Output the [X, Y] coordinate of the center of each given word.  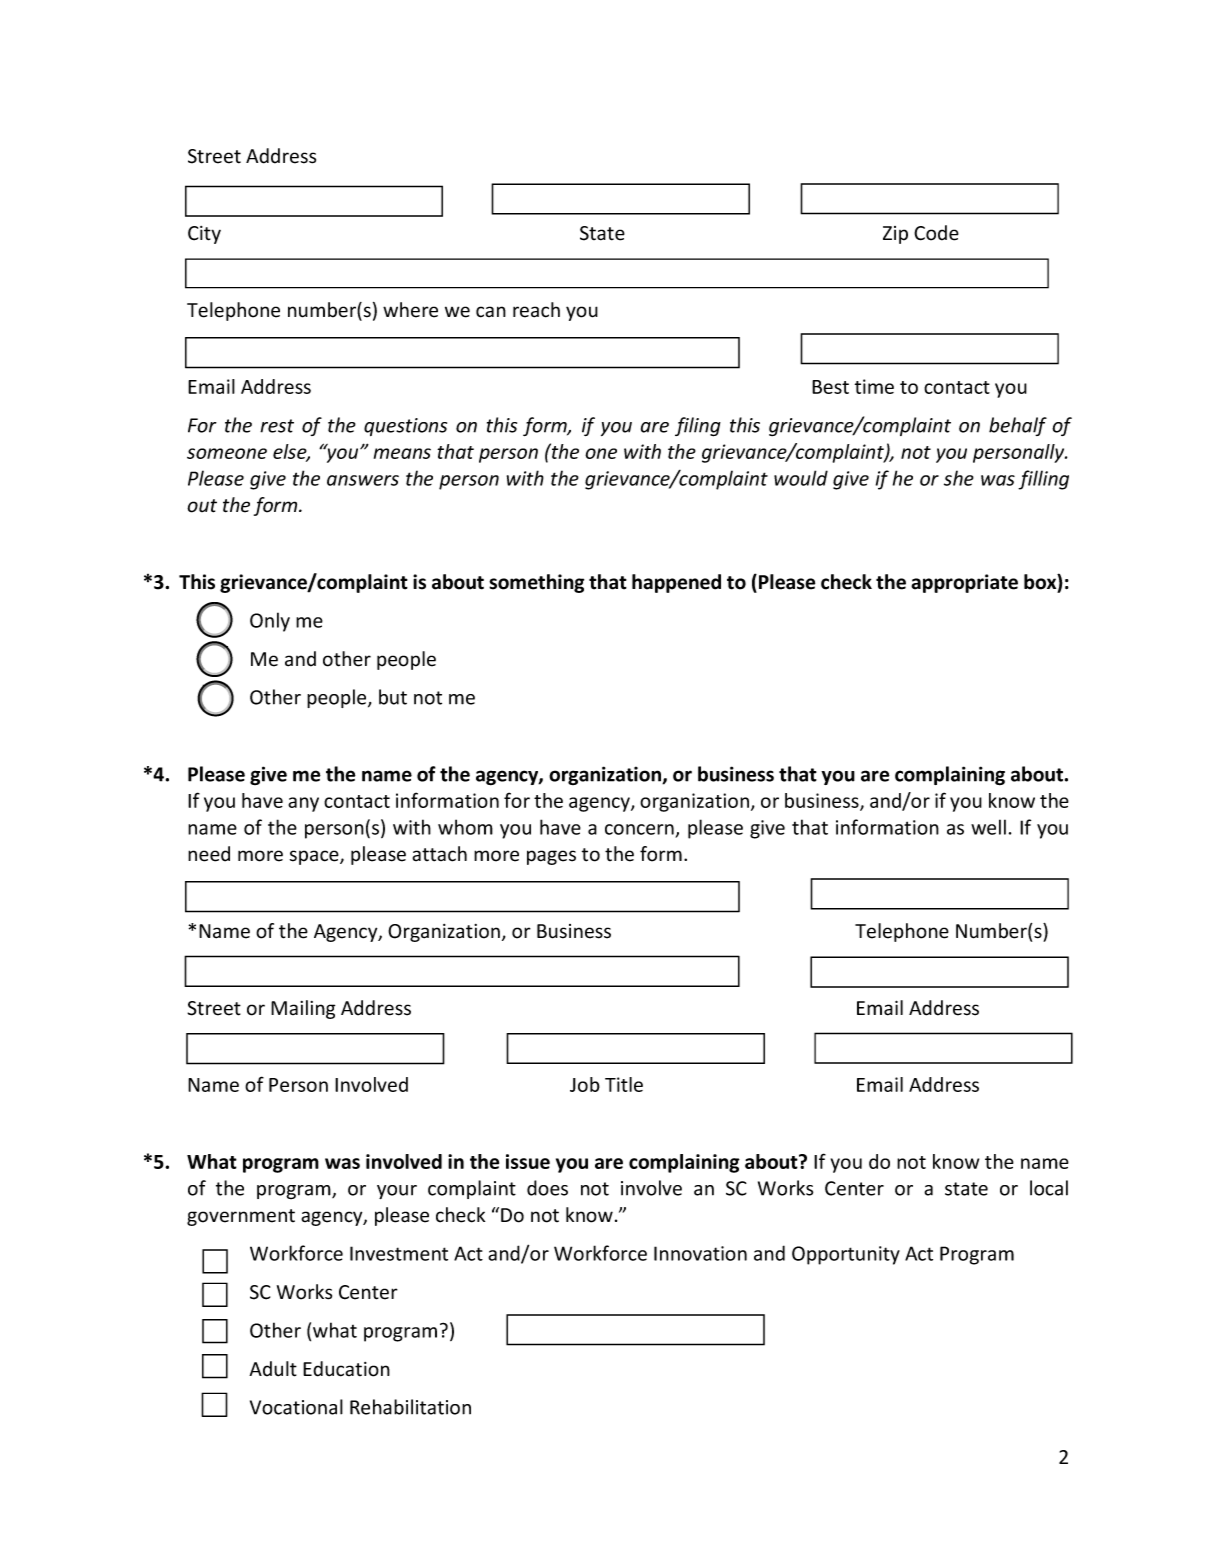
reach [536, 310]
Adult [273, 1369]
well [988, 827]
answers [363, 480]
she [959, 478]
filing [698, 427]
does [547, 1188]
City [204, 235]
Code [936, 233]
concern [639, 829]
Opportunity [846, 1255]
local [1049, 1188]
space [315, 857]
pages [551, 857]
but [393, 697]
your [397, 1192]
